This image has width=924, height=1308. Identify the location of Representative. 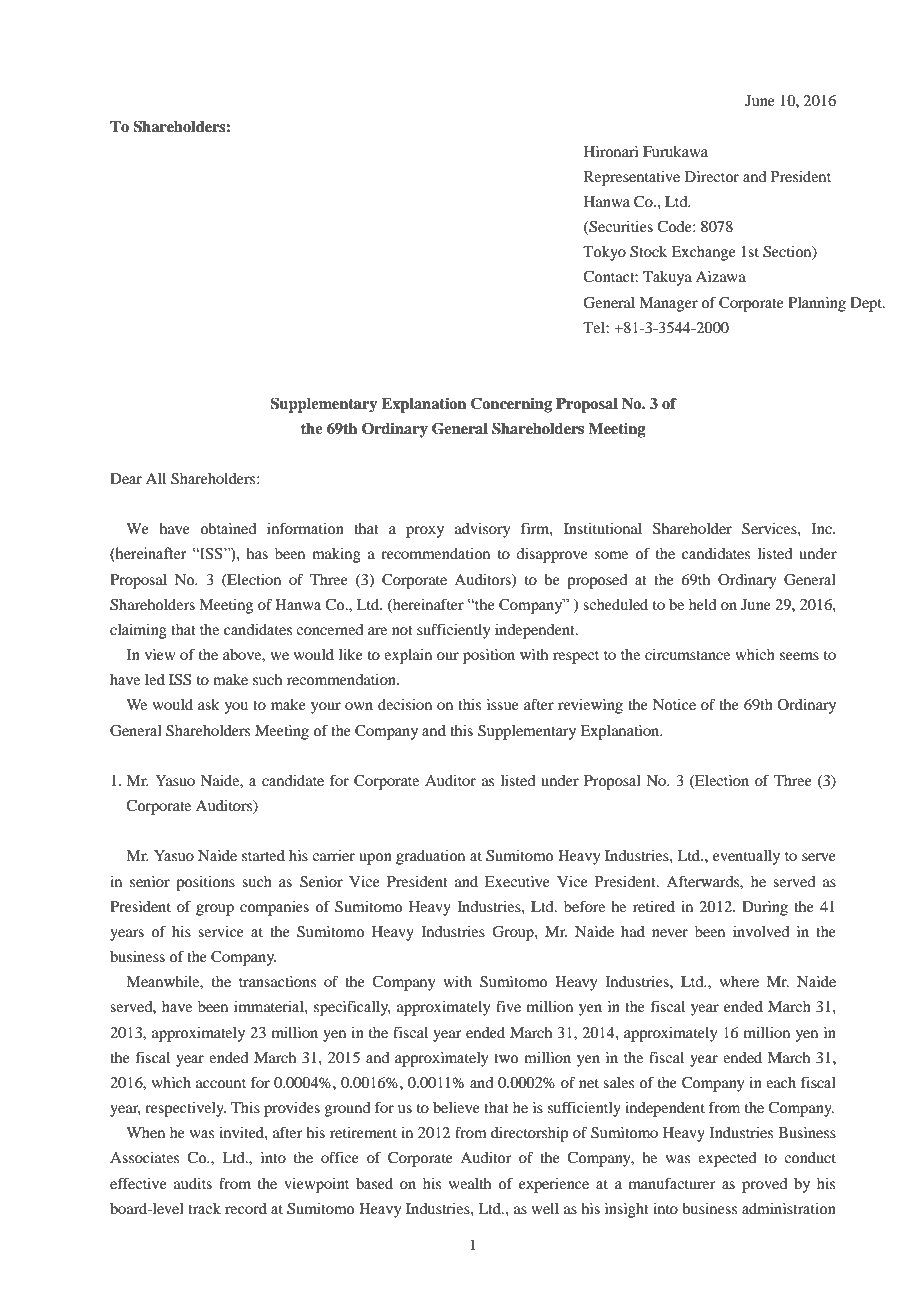
(632, 178).
